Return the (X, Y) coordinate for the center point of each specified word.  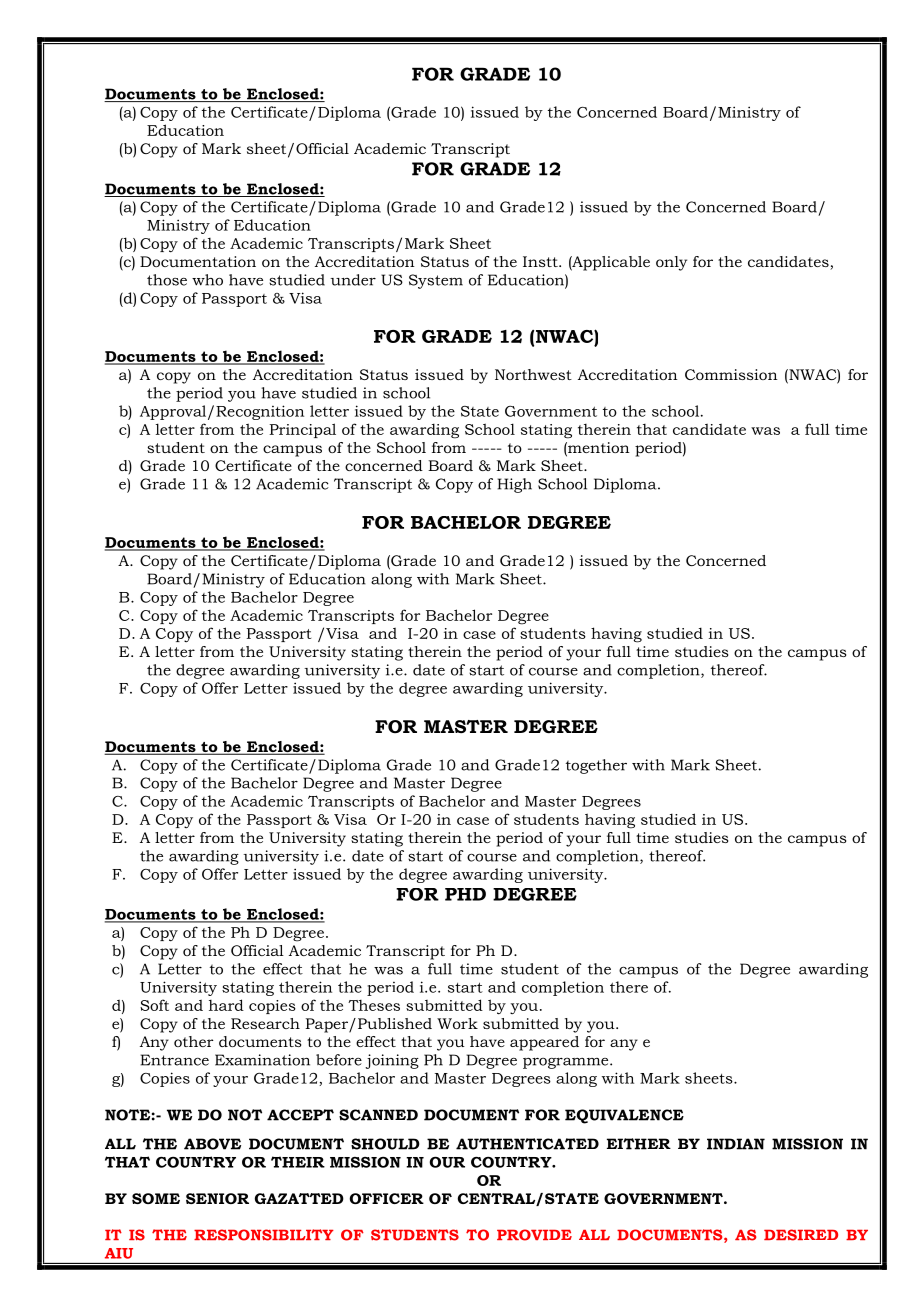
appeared (544, 1043)
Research (265, 1023)
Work (457, 1023)
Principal (302, 430)
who (207, 280)
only (671, 263)
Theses (374, 1005)
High (514, 485)
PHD (465, 894)
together (596, 766)
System (436, 281)
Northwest (533, 374)
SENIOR (217, 1198)
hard (226, 1005)
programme (567, 1063)
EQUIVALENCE (624, 1116)
